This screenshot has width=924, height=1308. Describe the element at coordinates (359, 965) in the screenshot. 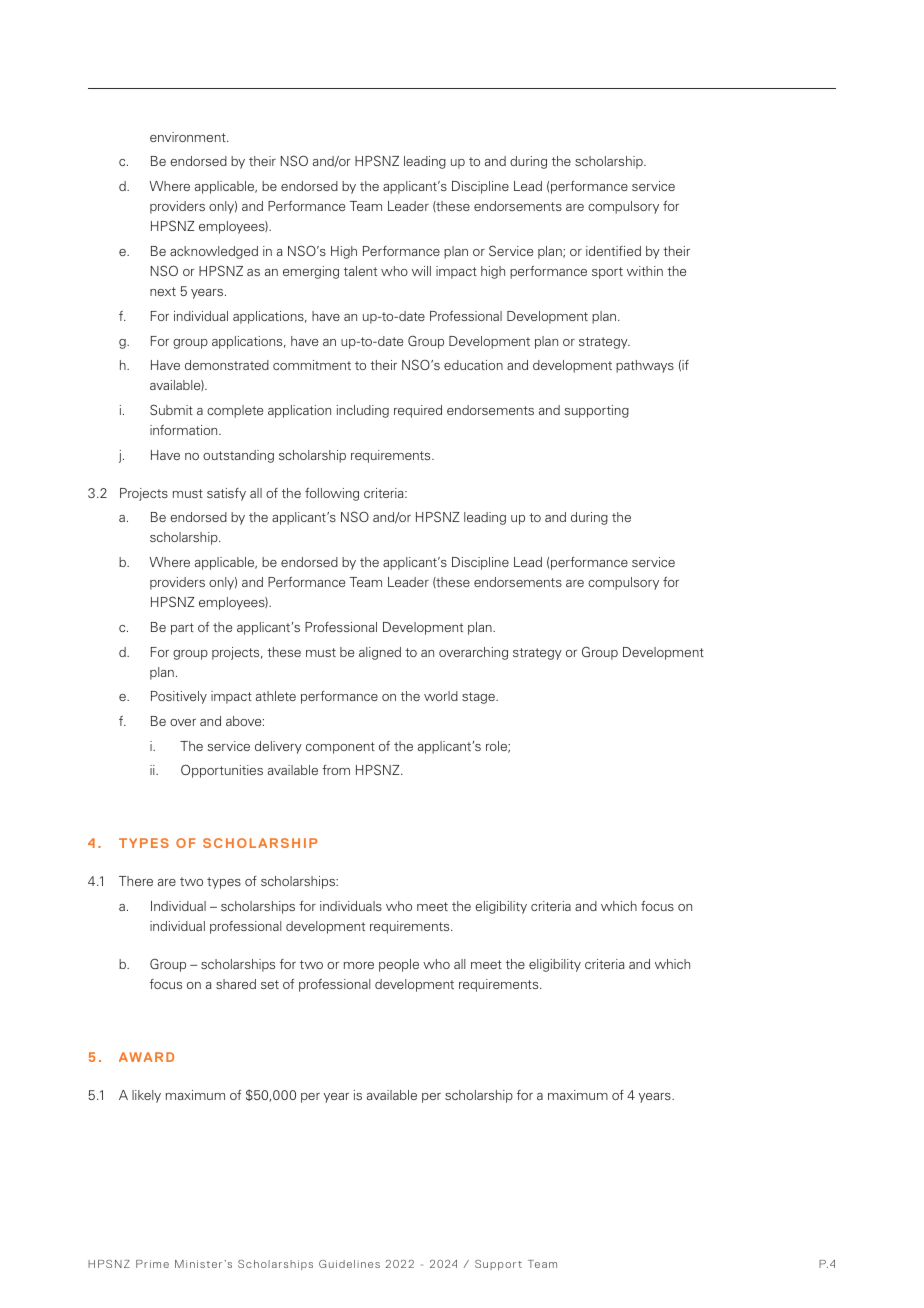

I see `more` at that location.
